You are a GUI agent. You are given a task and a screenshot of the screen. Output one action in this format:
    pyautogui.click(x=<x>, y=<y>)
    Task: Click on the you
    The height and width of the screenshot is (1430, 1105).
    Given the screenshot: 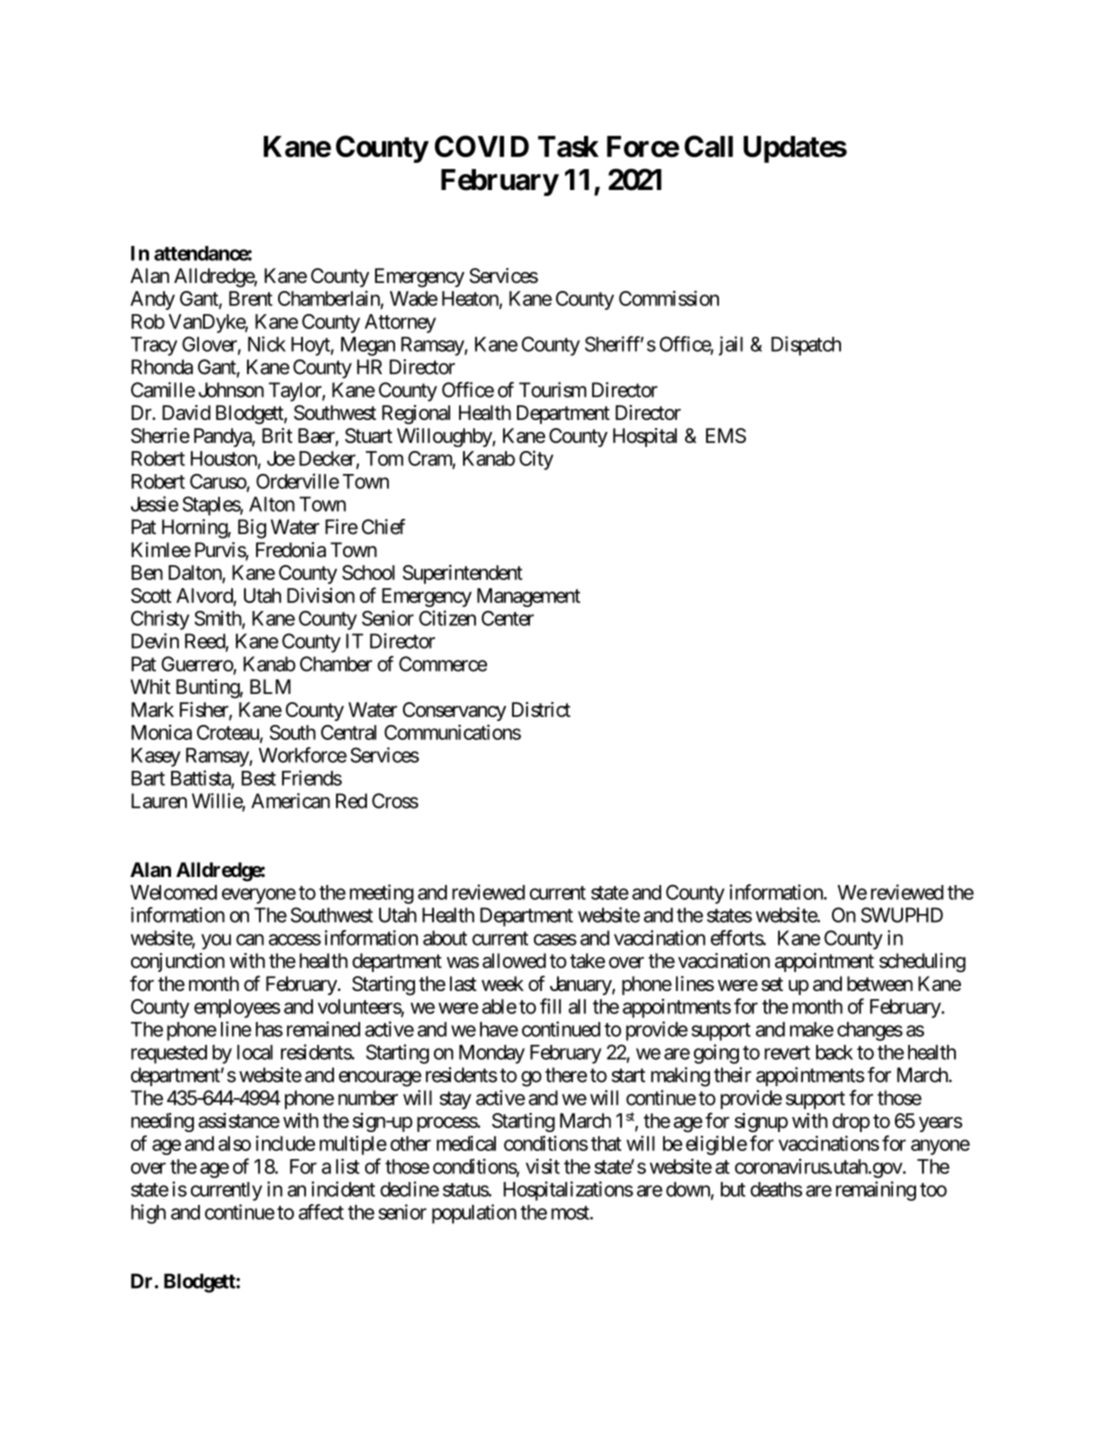 What is the action you would take?
    pyautogui.click(x=216, y=942)
